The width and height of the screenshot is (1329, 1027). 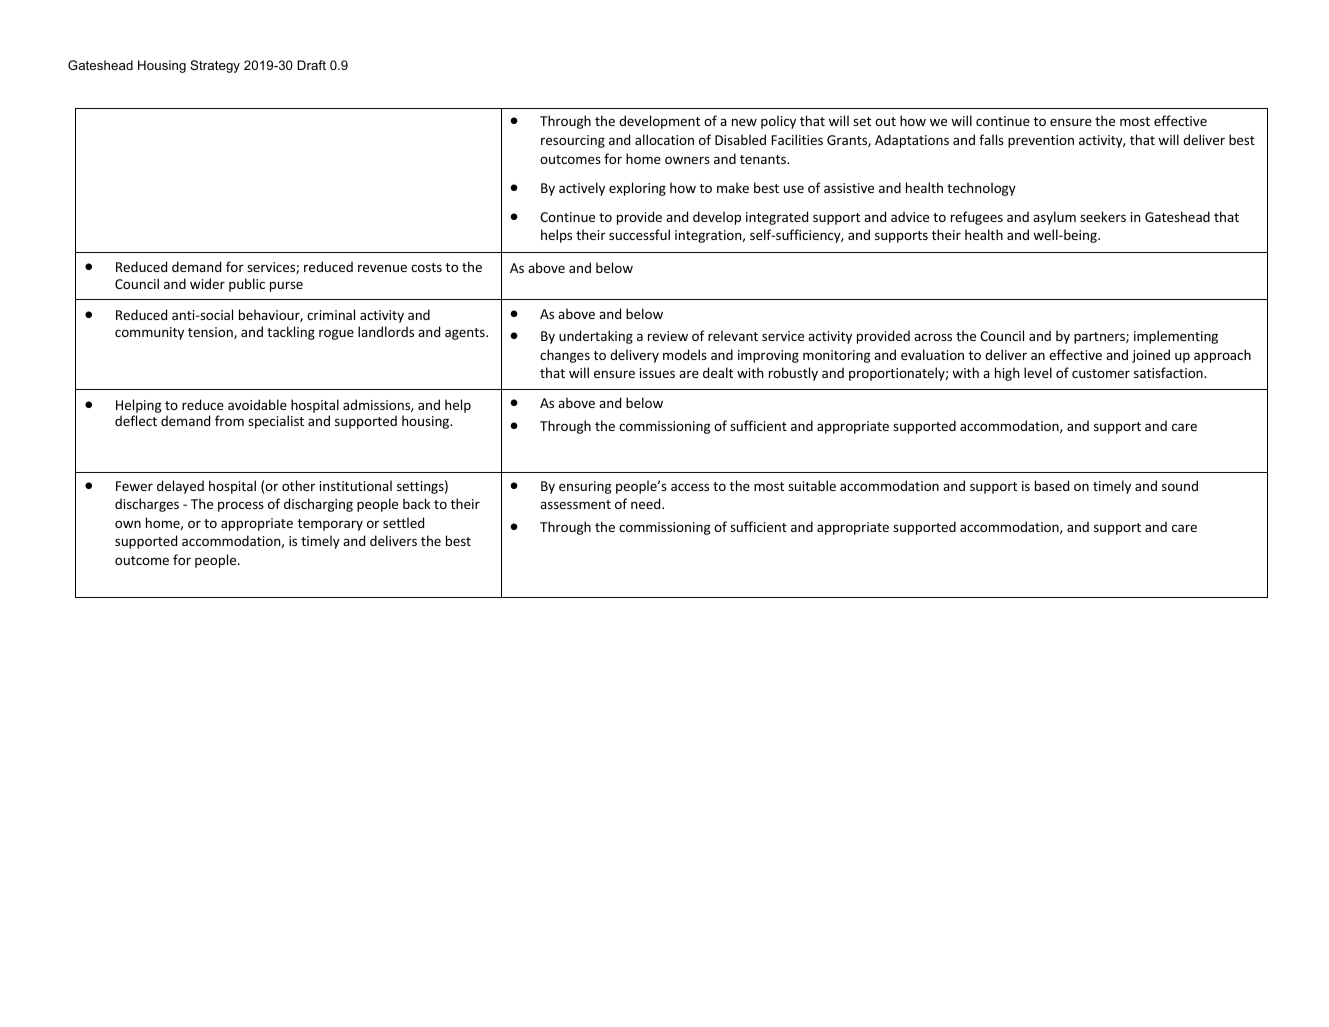 I want to click on review, so click(x=668, y=336).
